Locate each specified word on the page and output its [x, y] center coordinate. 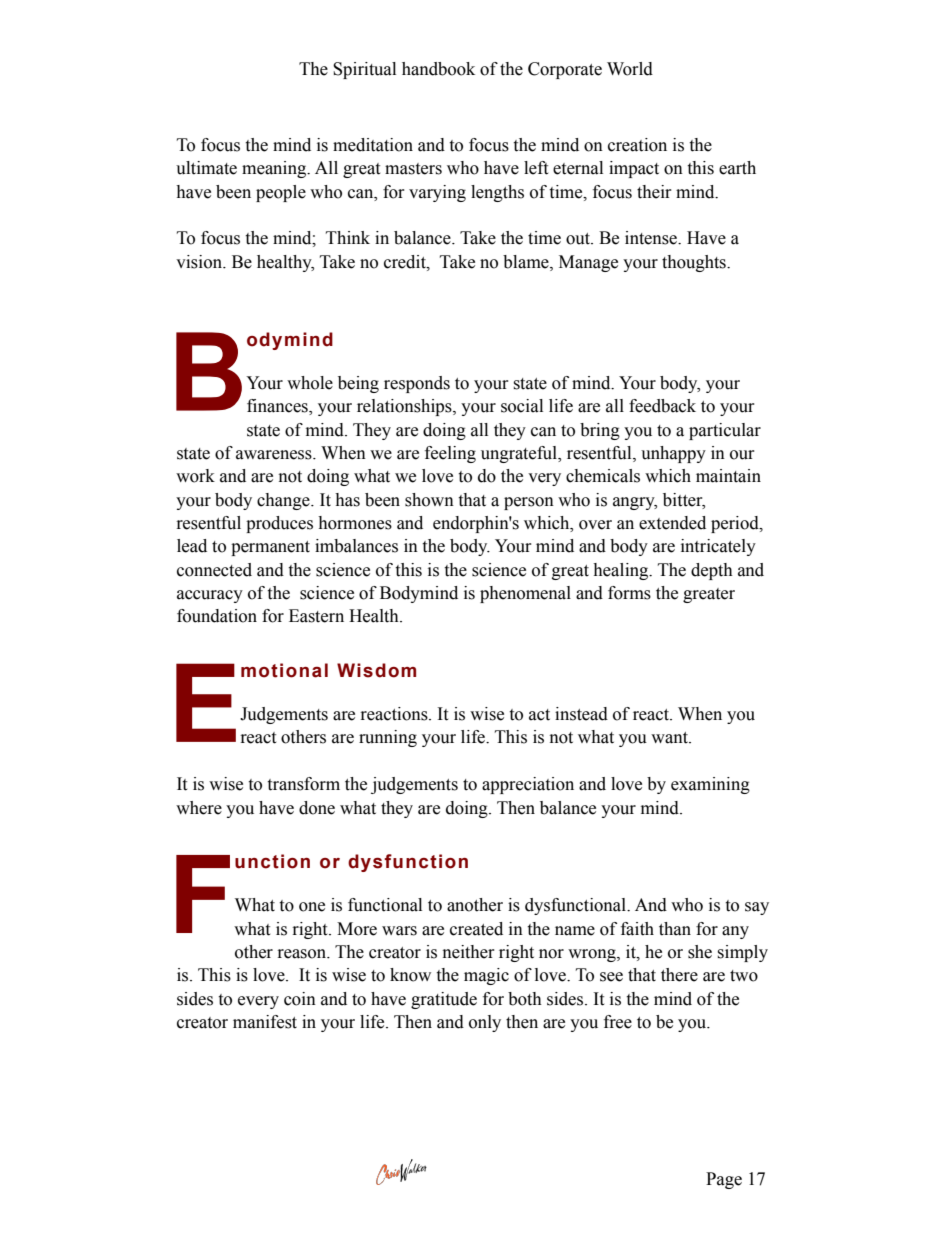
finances [278, 407]
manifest [265, 1022]
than [675, 929]
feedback [662, 406]
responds [417, 384]
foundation [217, 616]
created [476, 929]
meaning [275, 169]
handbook [438, 69]
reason [303, 954]
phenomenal [525, 594]
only [485, 1023]
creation [637, 145]
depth [712, 571]
